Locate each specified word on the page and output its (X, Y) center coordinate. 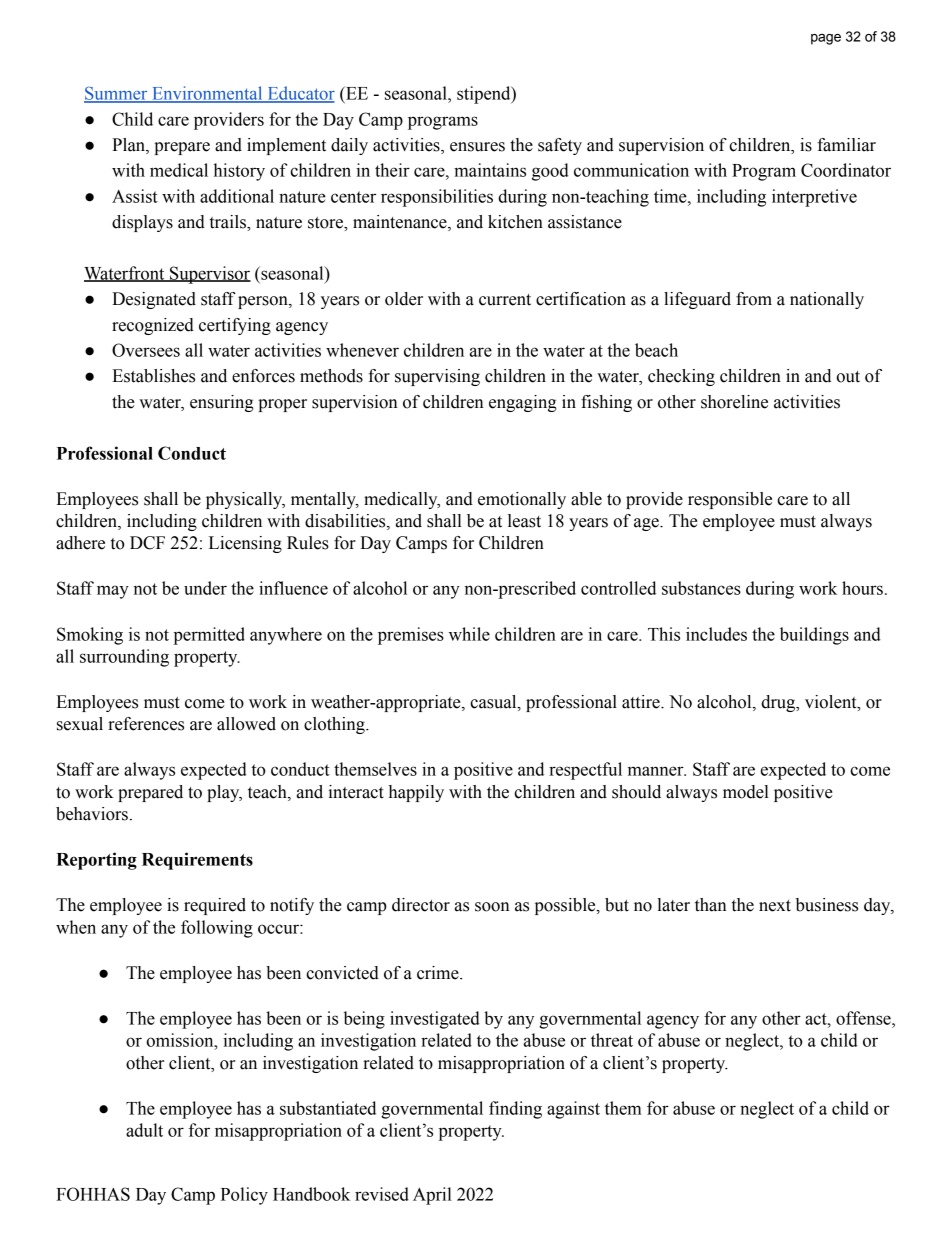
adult (144, 1130)
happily (416, 793)
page (826, 39)
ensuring (222, 403)
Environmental (207, 94)
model (746, 792)
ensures (477, 147)
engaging (523, 403)
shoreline (734, 402)
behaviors (92, 814)
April (432, 1196)
